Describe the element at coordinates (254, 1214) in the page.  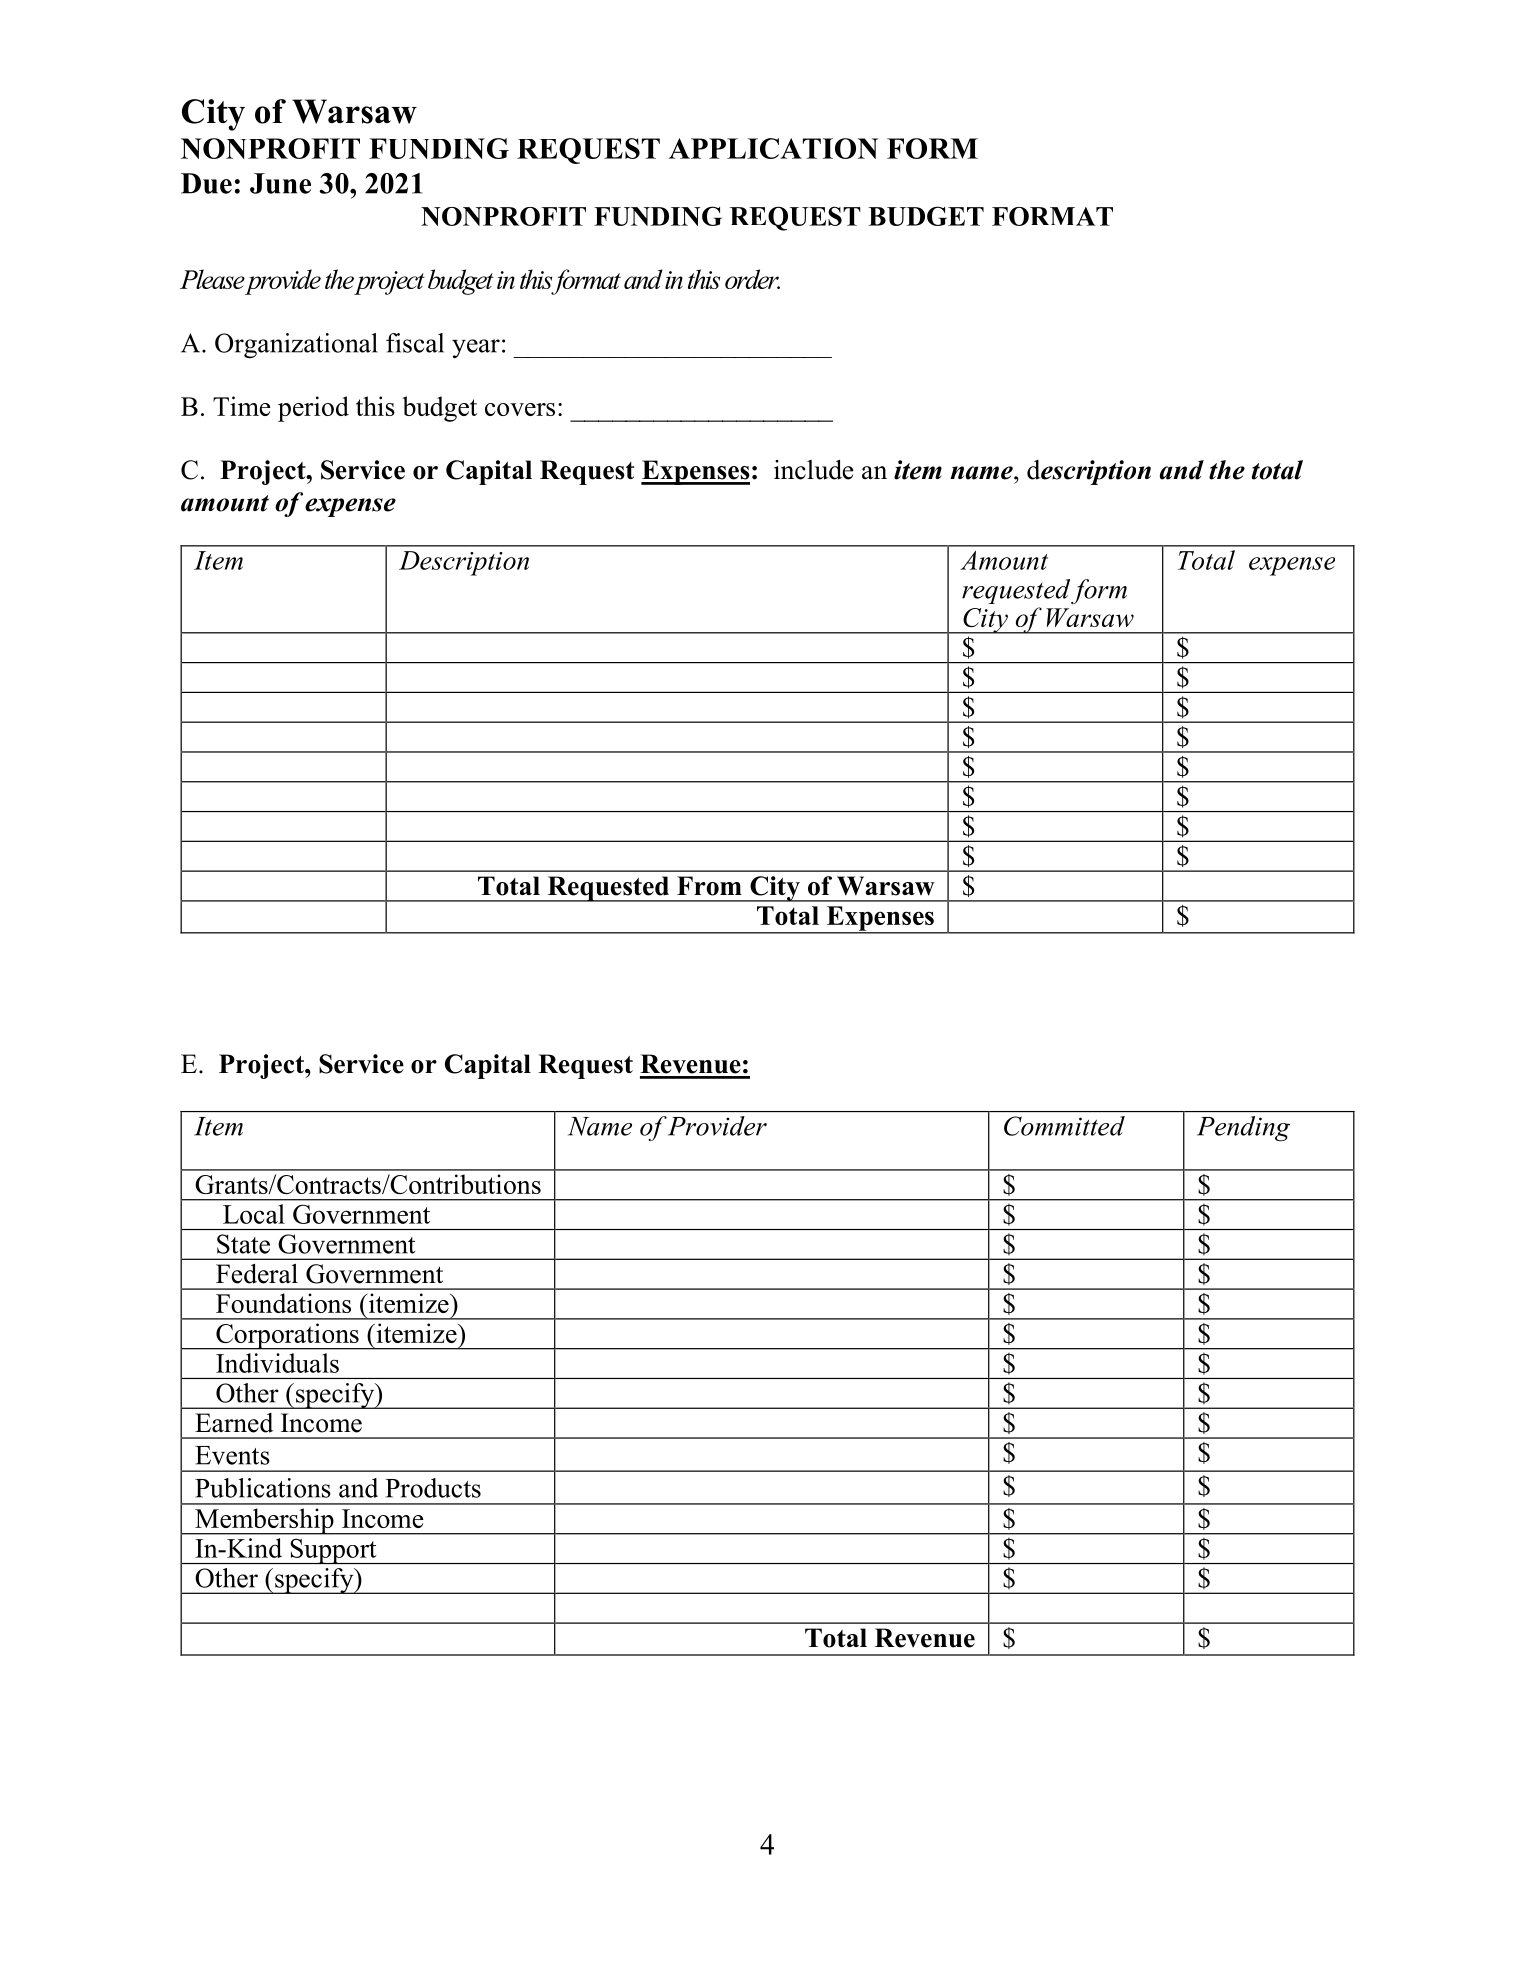
I see `Local` at that location.
